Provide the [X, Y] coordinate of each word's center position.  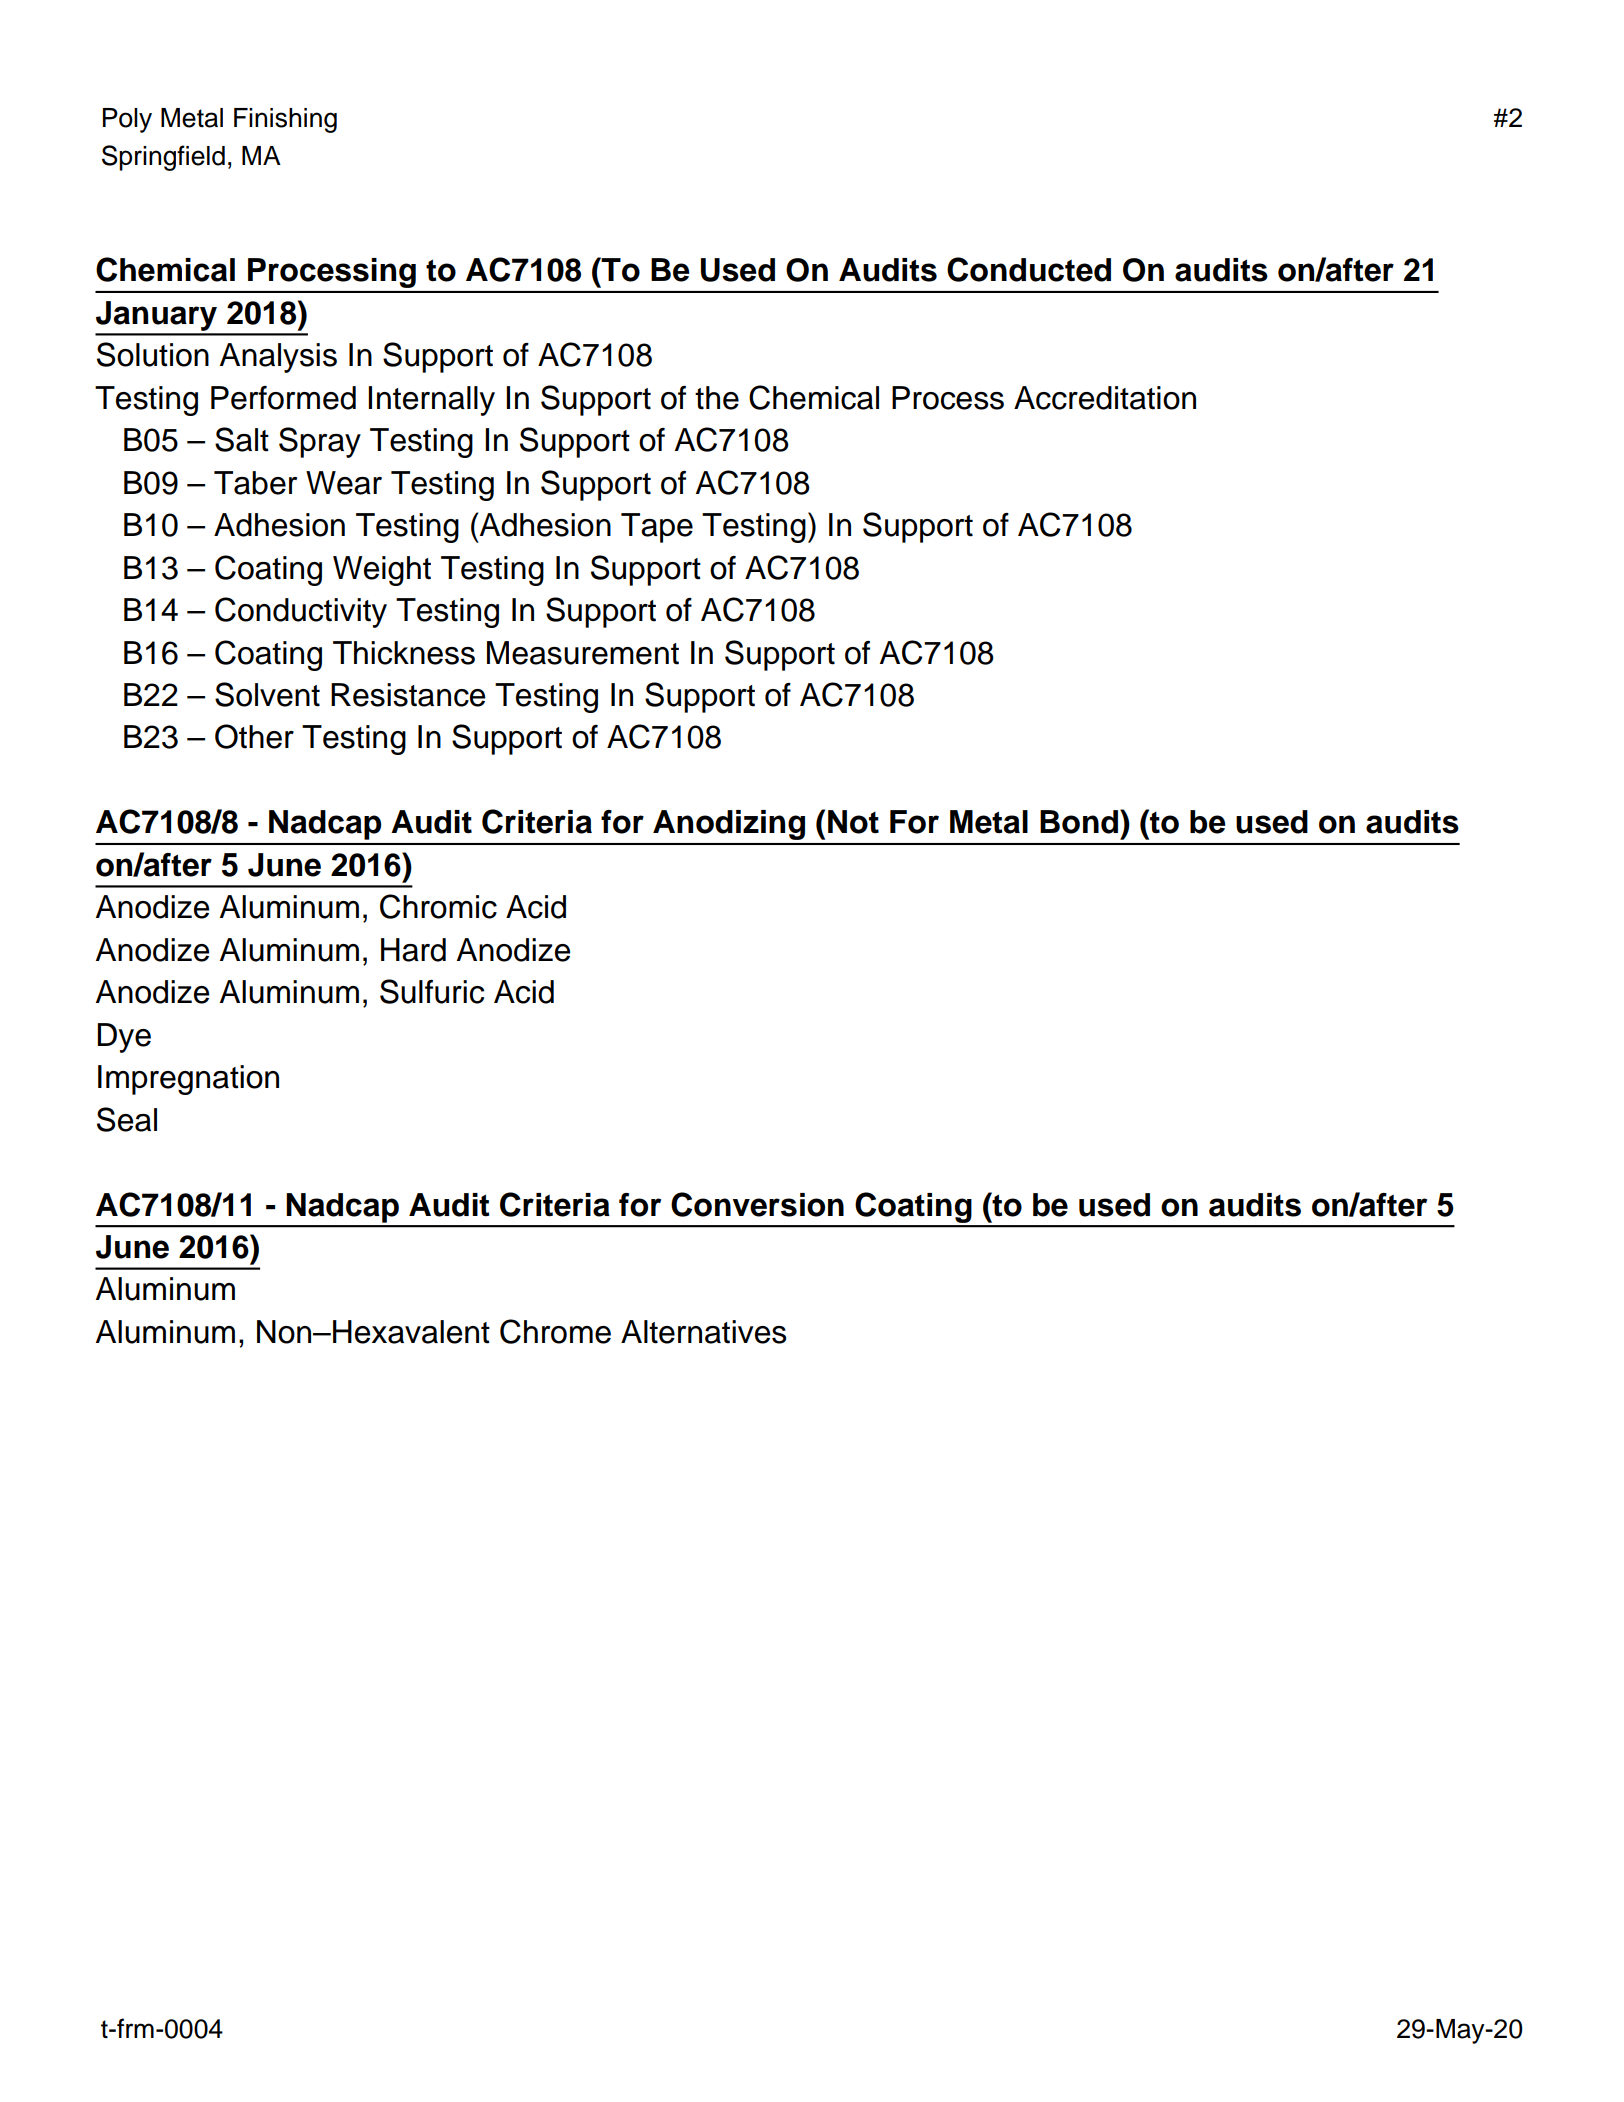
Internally [431, 401]
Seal [127, 1119]
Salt [242, 439]
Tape [657, 528]
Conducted [1029, 269]
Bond [1079, 822]
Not [853, 822]
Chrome [555, 1331]
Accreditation [1105, 398]
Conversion [757, 1204]
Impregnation [188, 1080]
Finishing [285, 120]
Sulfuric [432, 991]
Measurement [583, 653]
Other [254, 736]
